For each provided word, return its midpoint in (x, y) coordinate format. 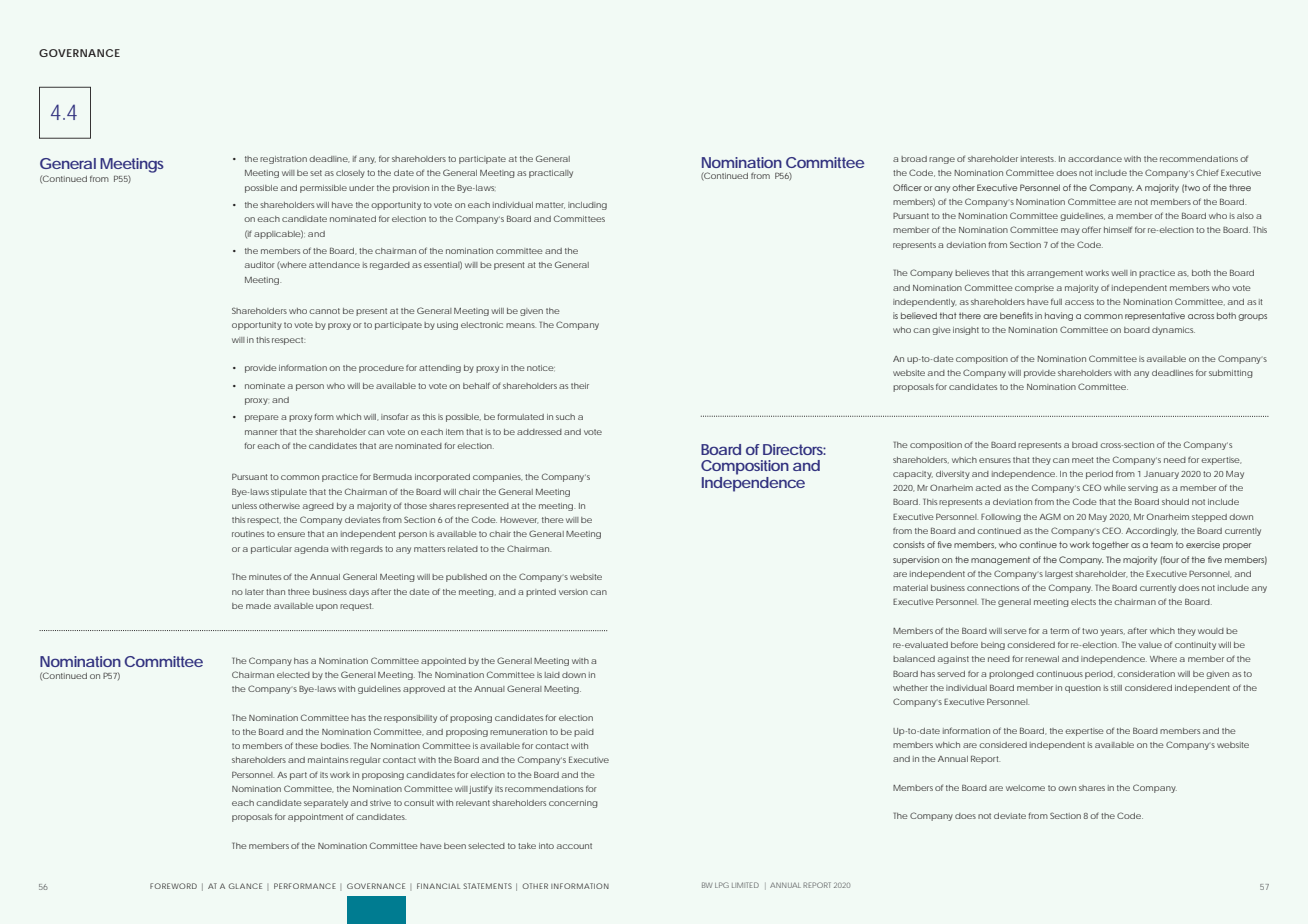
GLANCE (245, 886)
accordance (1095, 159)
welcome (1025, 788)
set (316, 173)
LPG (722, 885)
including (587, 206)
